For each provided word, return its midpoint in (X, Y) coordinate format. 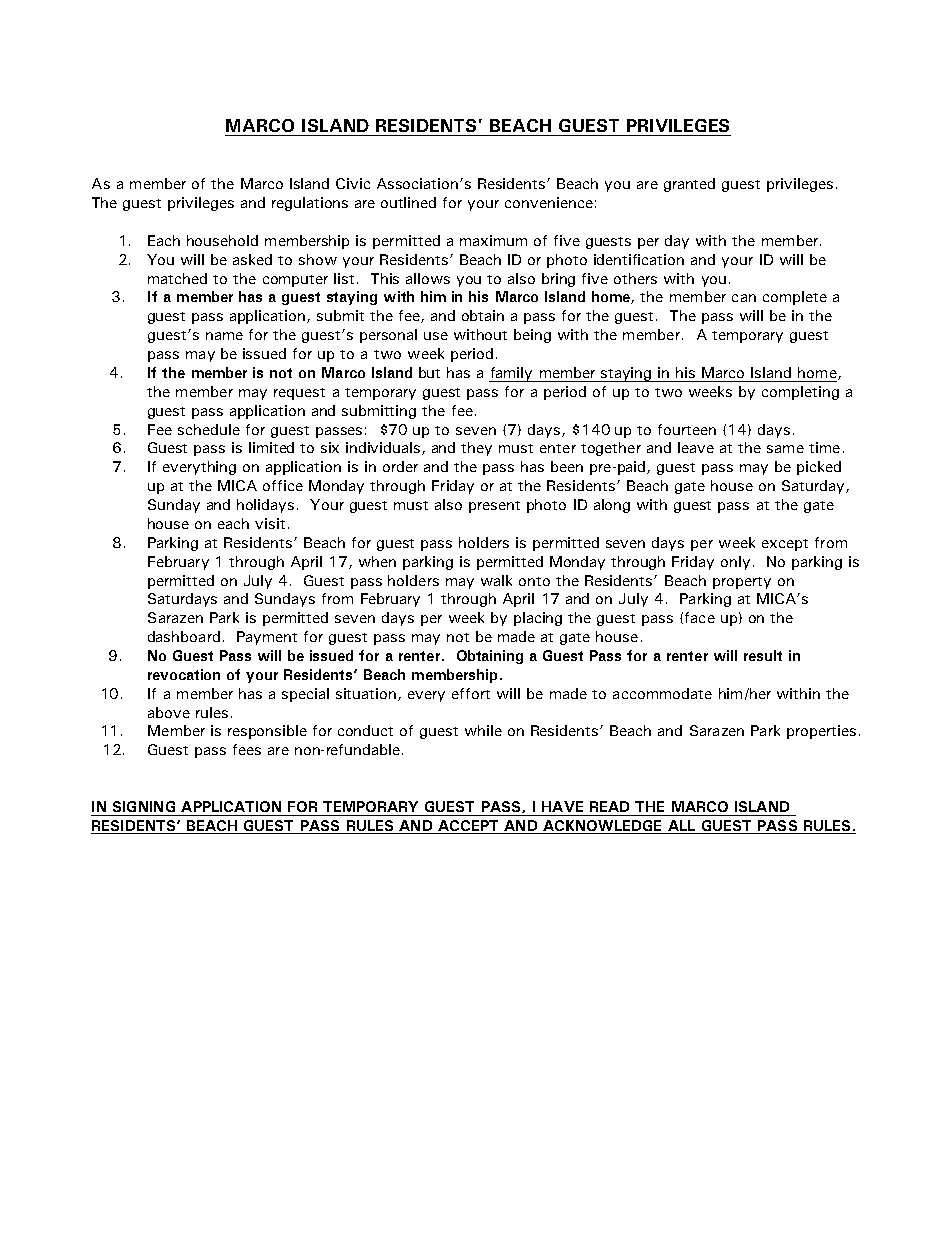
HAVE (562, 806)
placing (538, 619)
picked (819, 468)
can (744, 298)
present (494, 507)
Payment (267, 638)
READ (609, 806)
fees (247, 749)
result (763, 655)
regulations (310, 204)
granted (689, 185)
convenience (549, 202)
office (283, 485)
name (224, 336)
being (532, 336)
